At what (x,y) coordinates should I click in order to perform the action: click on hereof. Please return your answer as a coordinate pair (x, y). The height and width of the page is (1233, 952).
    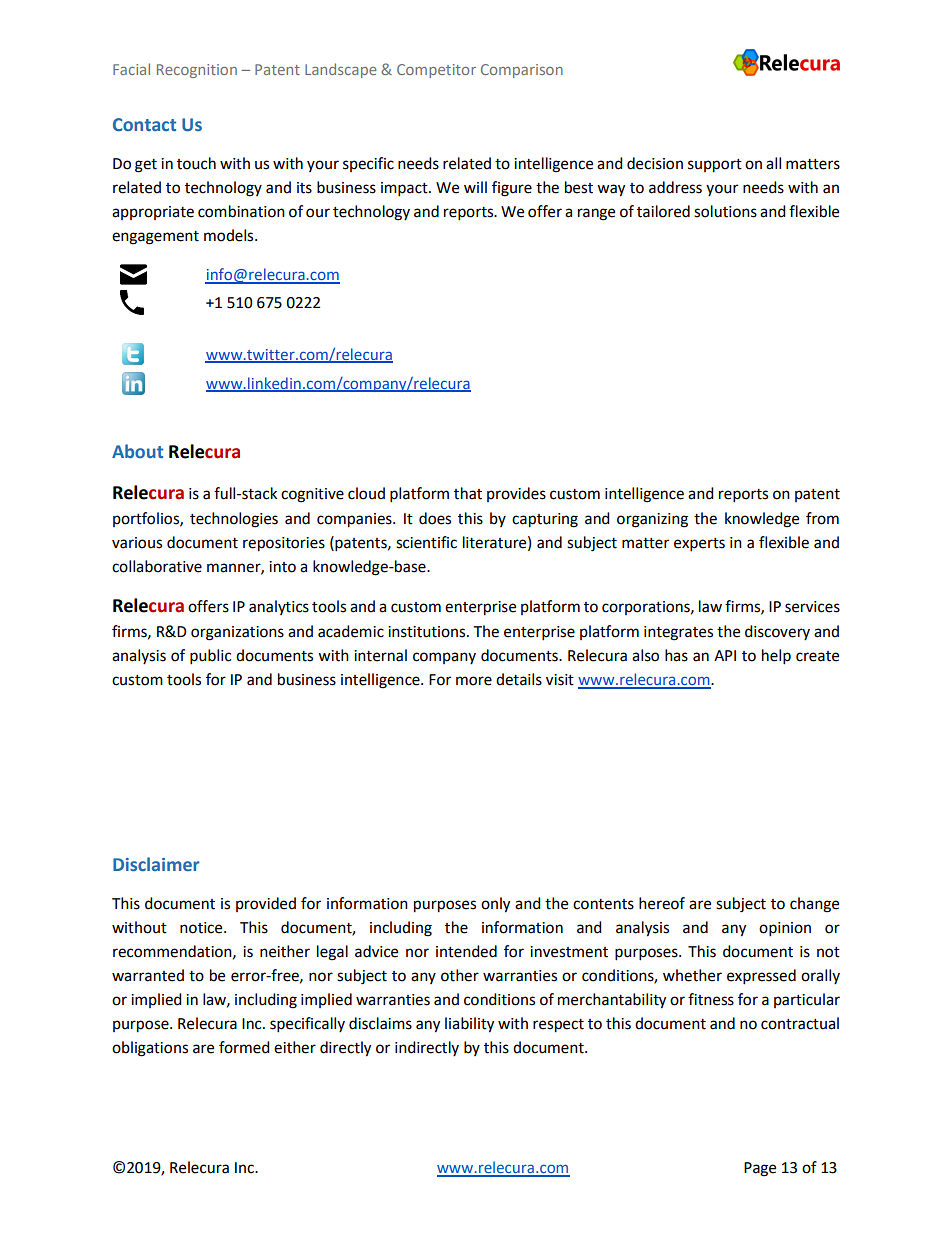
    Looking at the image, I should click on (662, 903).
